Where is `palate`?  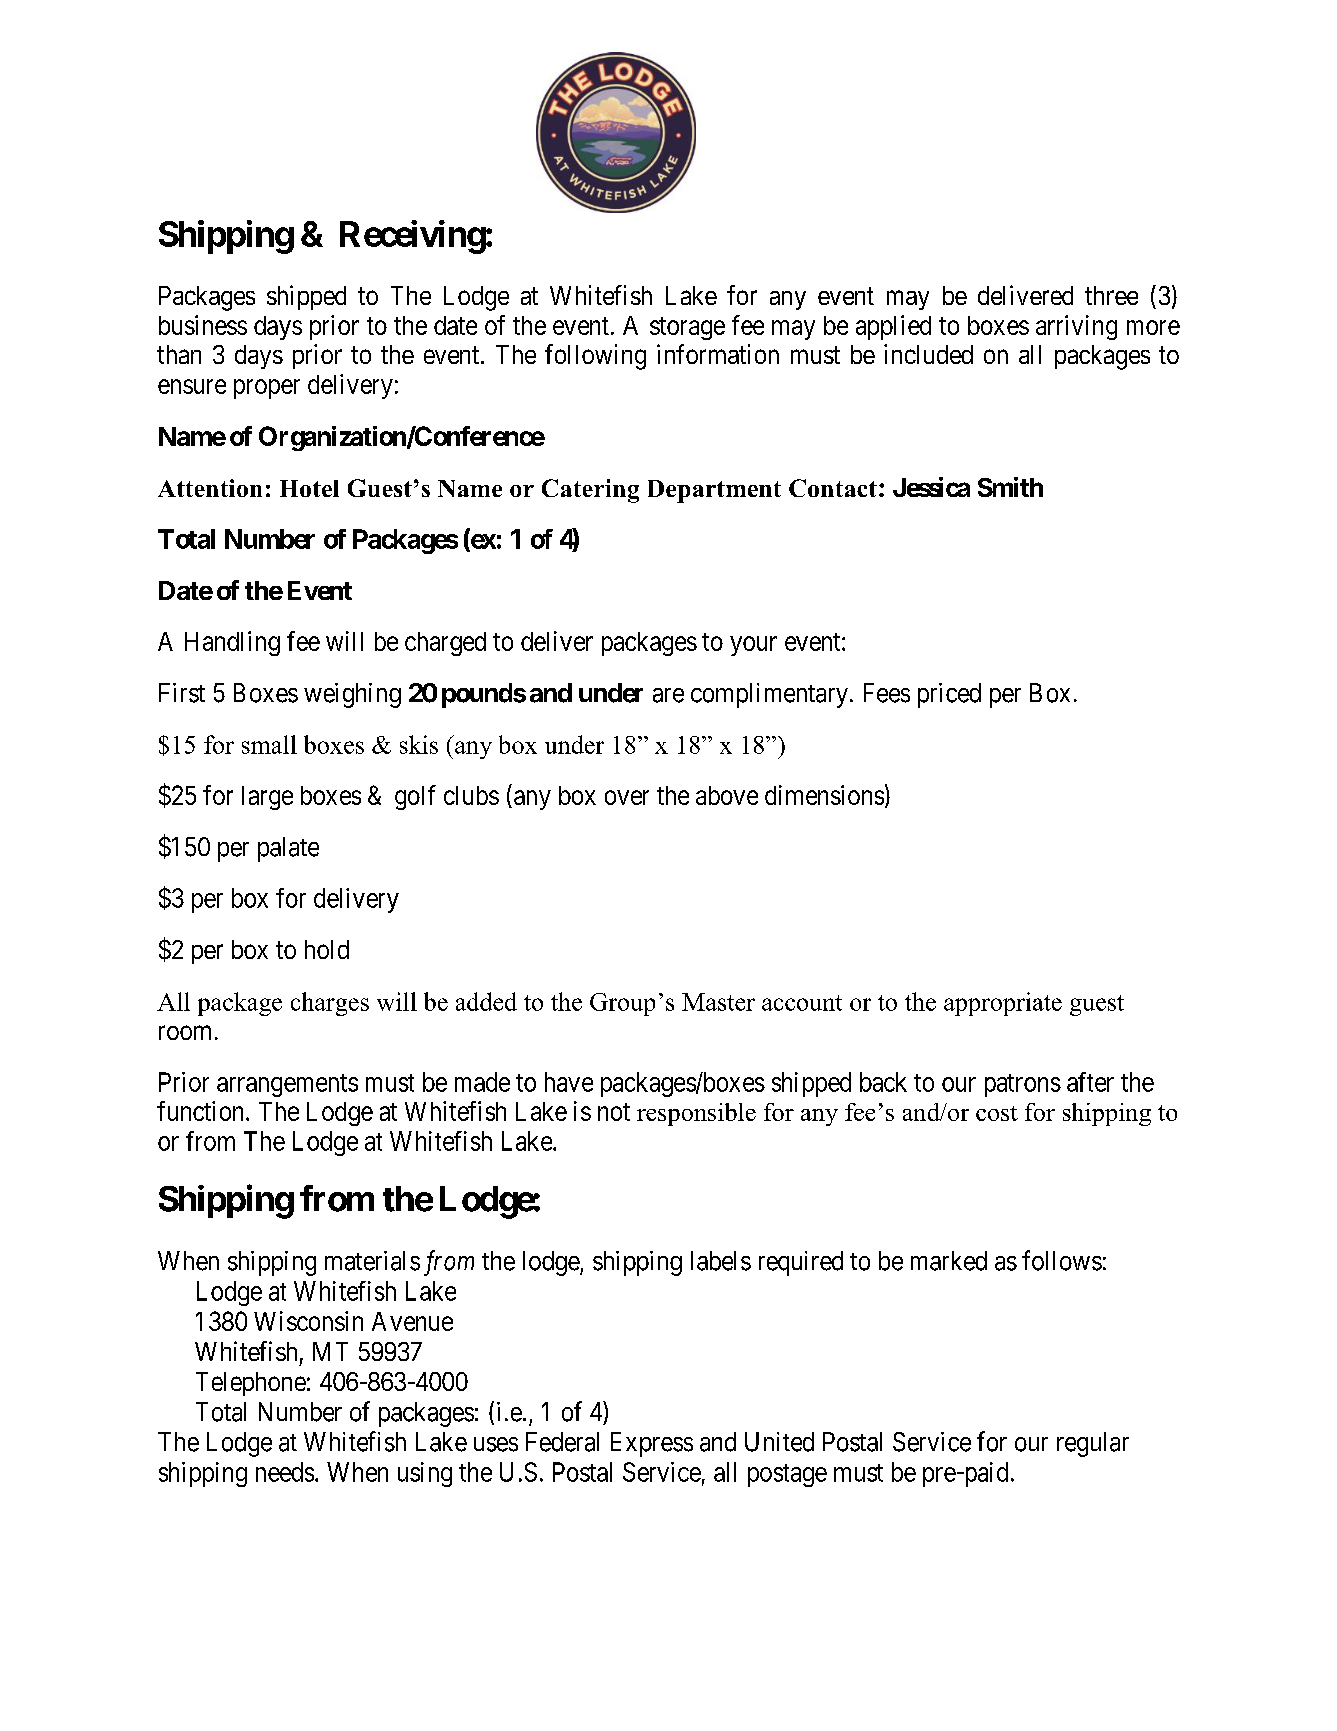
palate is located at coordinates (288, 849).
